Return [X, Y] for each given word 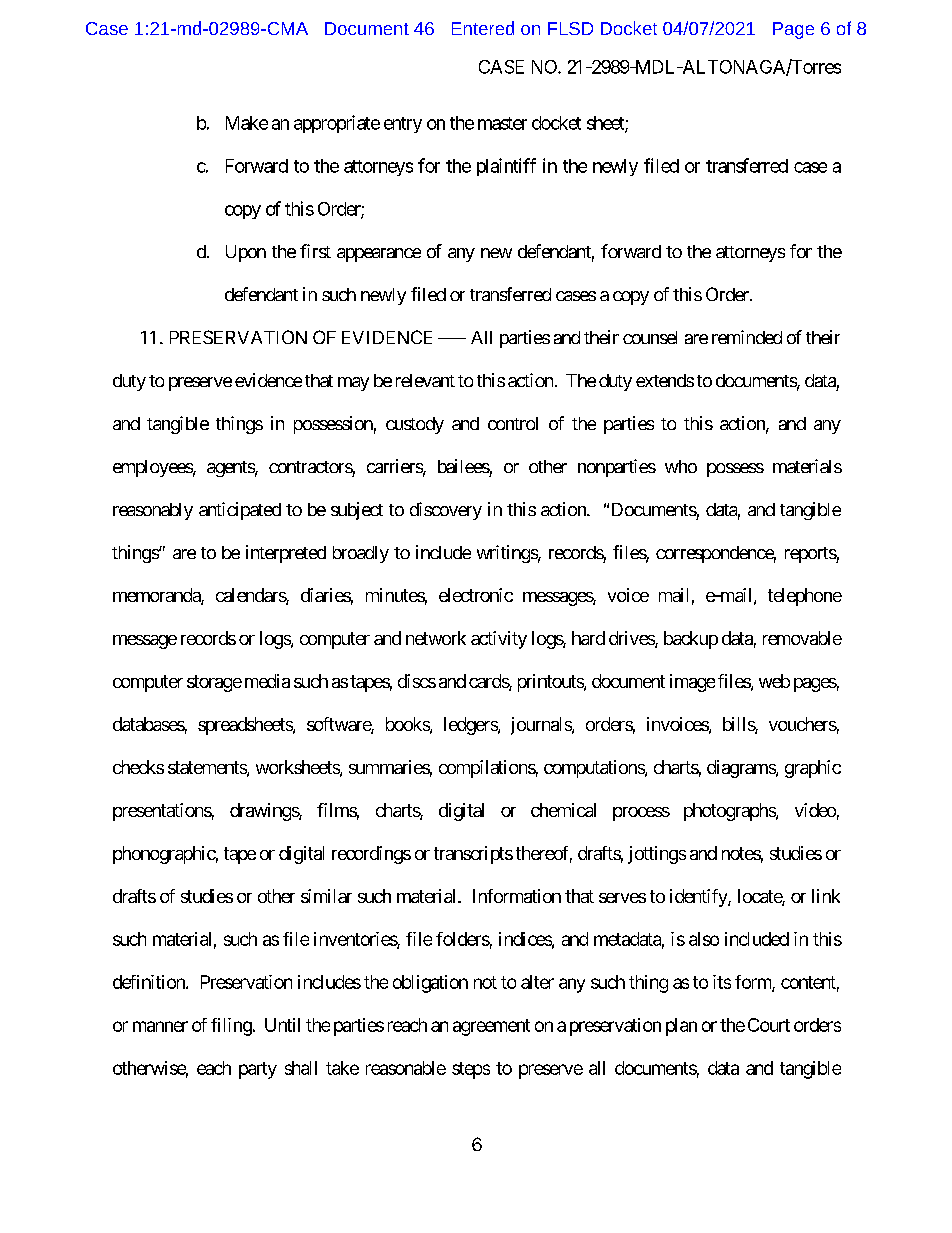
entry [403, 125]
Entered [483, 28]
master [502, 123]
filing [231, 1027]
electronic [476, 595]
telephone [805, 597]
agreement [491, 1027]
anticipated [240, 511]
